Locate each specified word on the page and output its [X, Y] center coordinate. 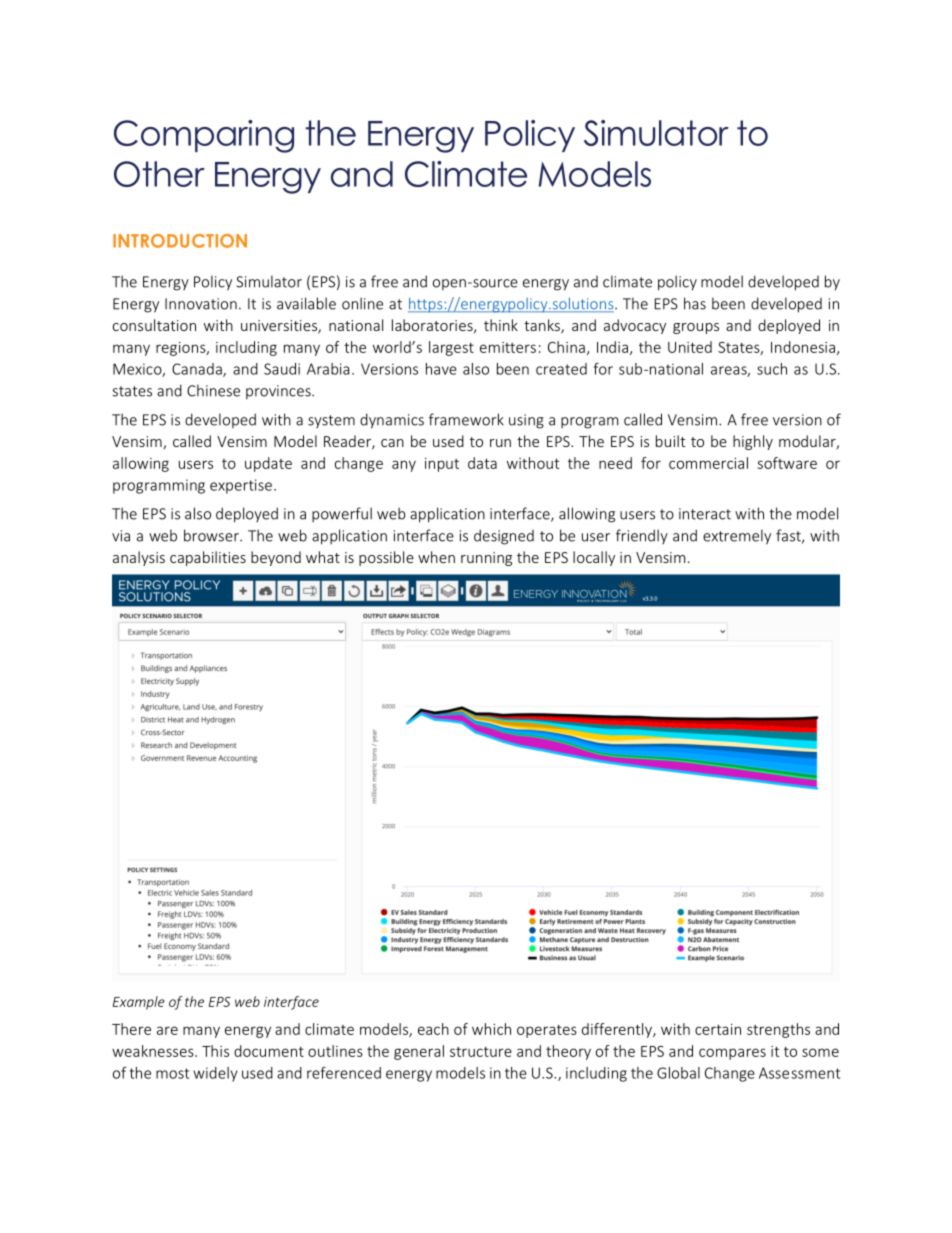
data [482, 463]
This [215, 1051]
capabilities [208, 558]
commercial [708, 463]
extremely [737, 537]
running [486, 559]
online [362, 303]
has [695, 303]
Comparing [204, 136]
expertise [241, 486]
